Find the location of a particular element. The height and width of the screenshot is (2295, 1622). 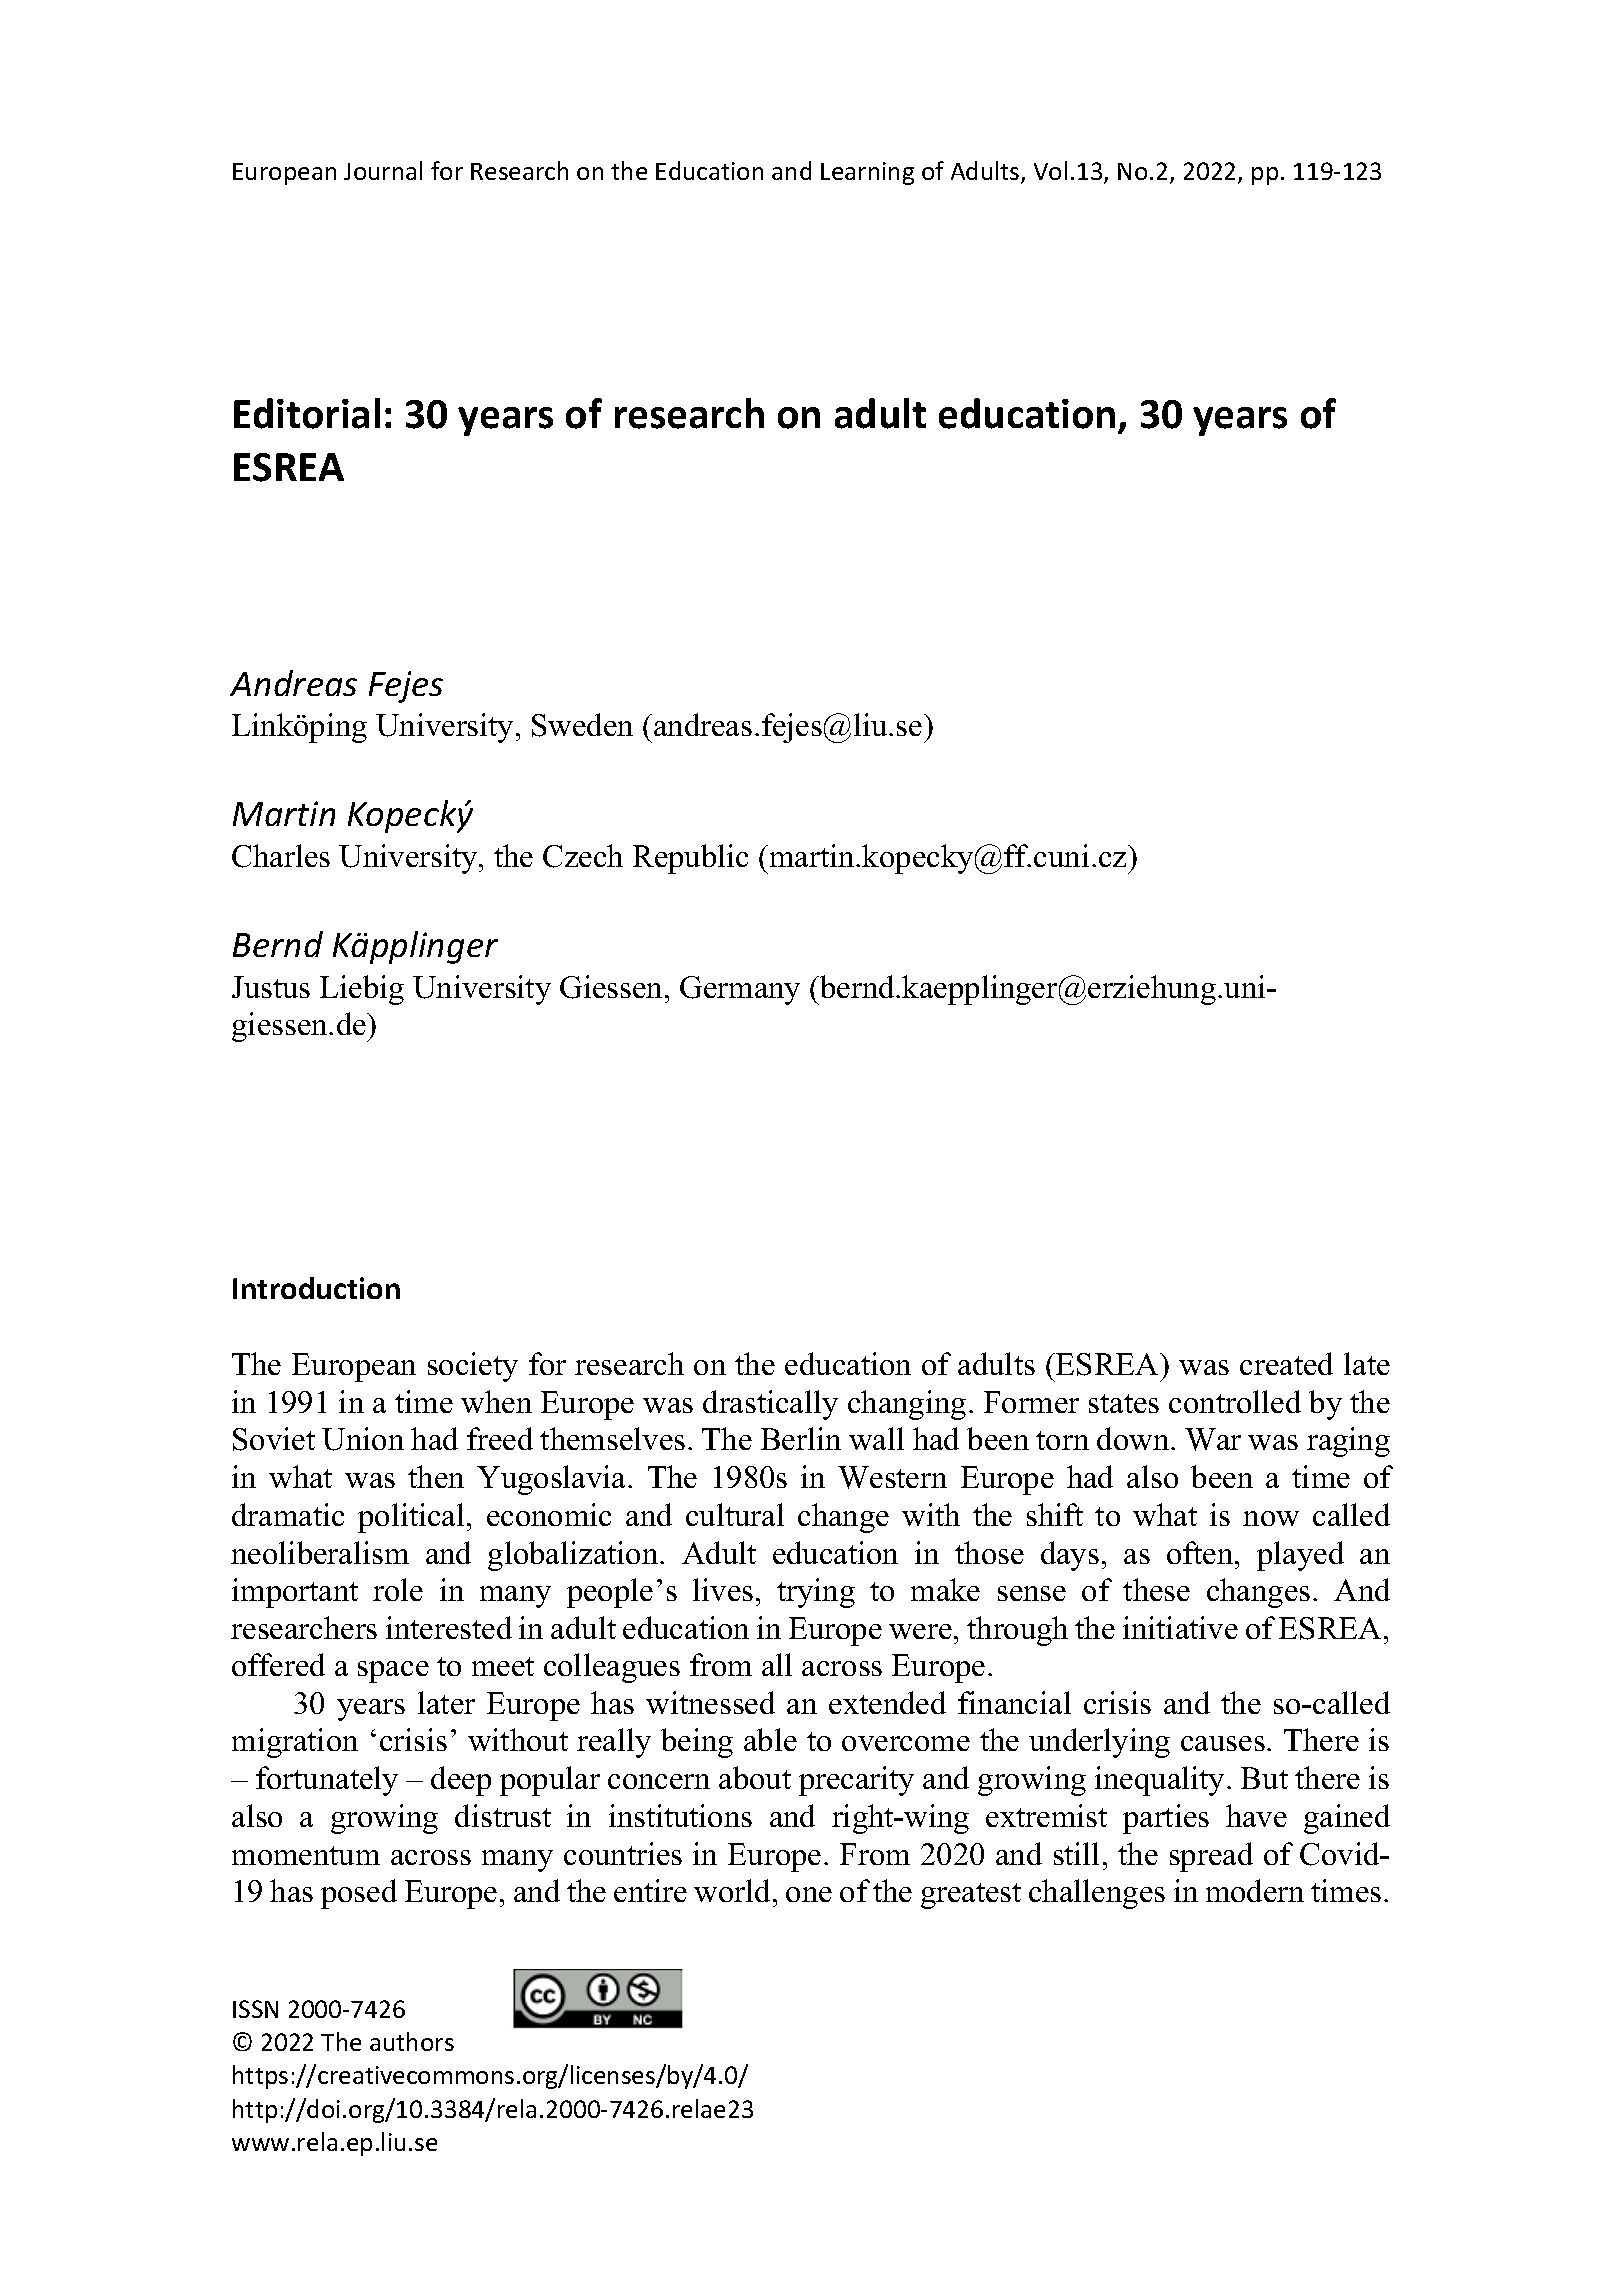

Sweden is located at coordinates (582, 725).
